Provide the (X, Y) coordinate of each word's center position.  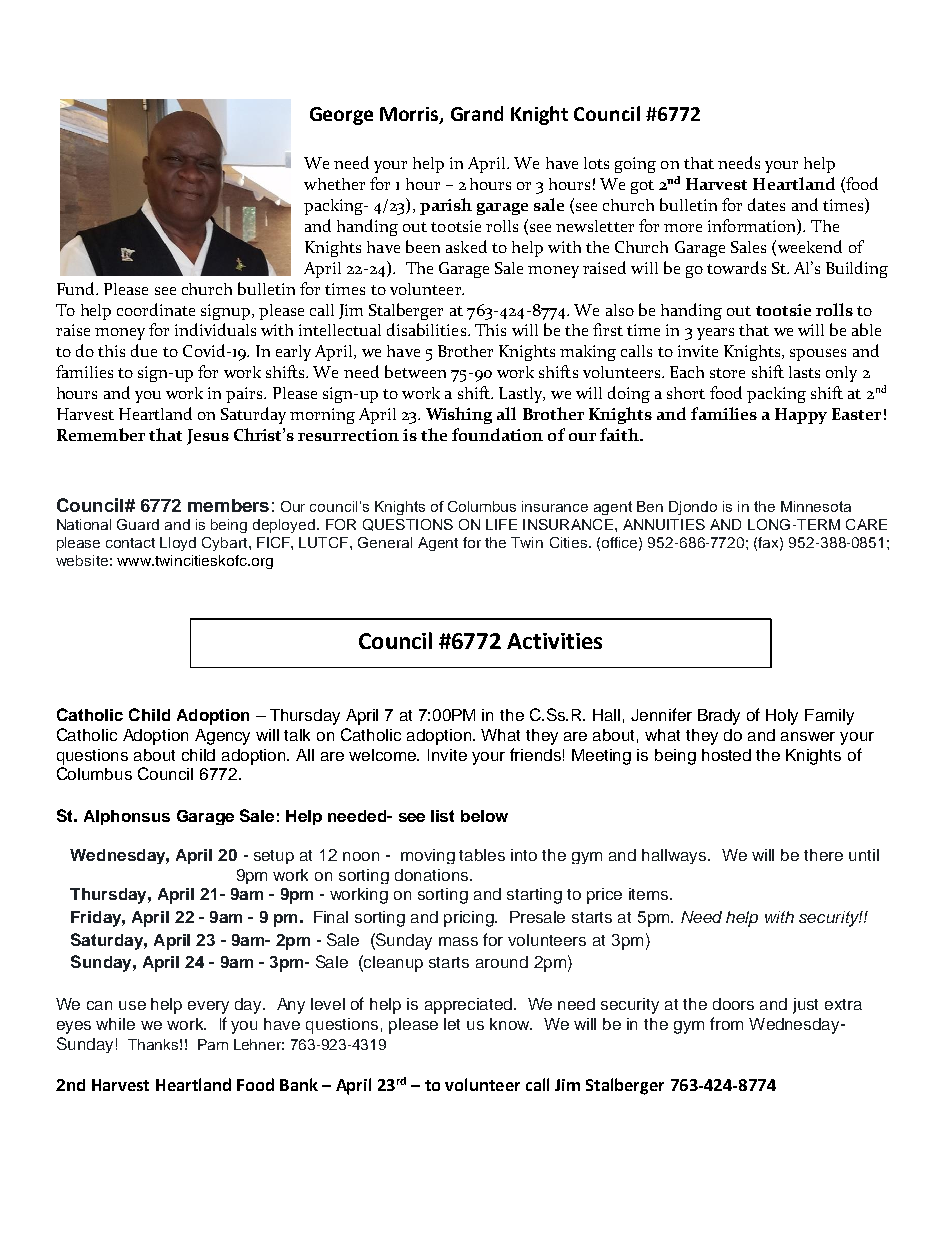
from (726, 1023)
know (511, 1024)
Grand (477, 113)
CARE (866, 524)
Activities (554, 641)
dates (766, 204)
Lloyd (178, 544)
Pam (213, 1044)
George (341, 116)
